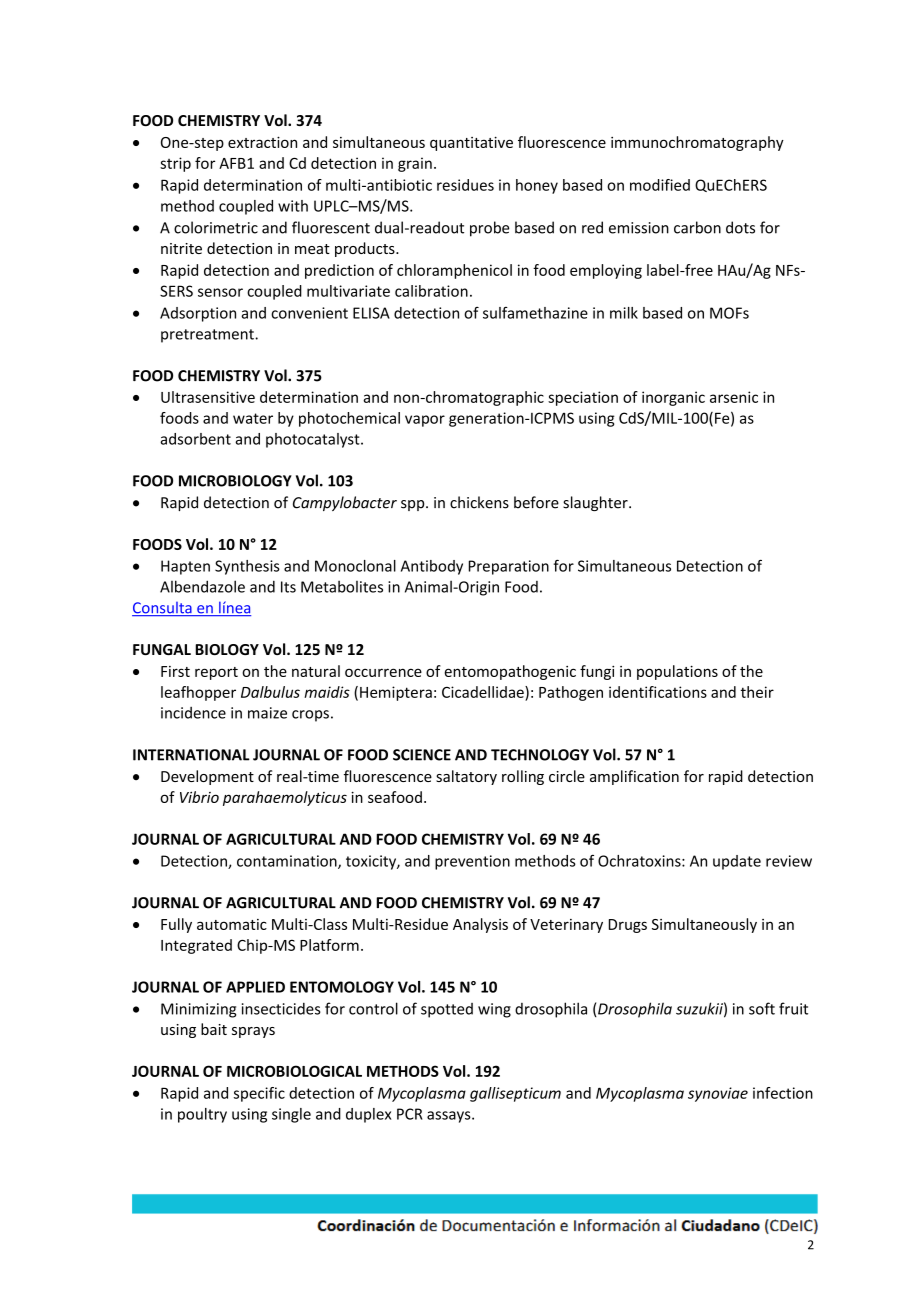 This document has height=1308, width=924. I want to click on vapor, so click(425, 421).
